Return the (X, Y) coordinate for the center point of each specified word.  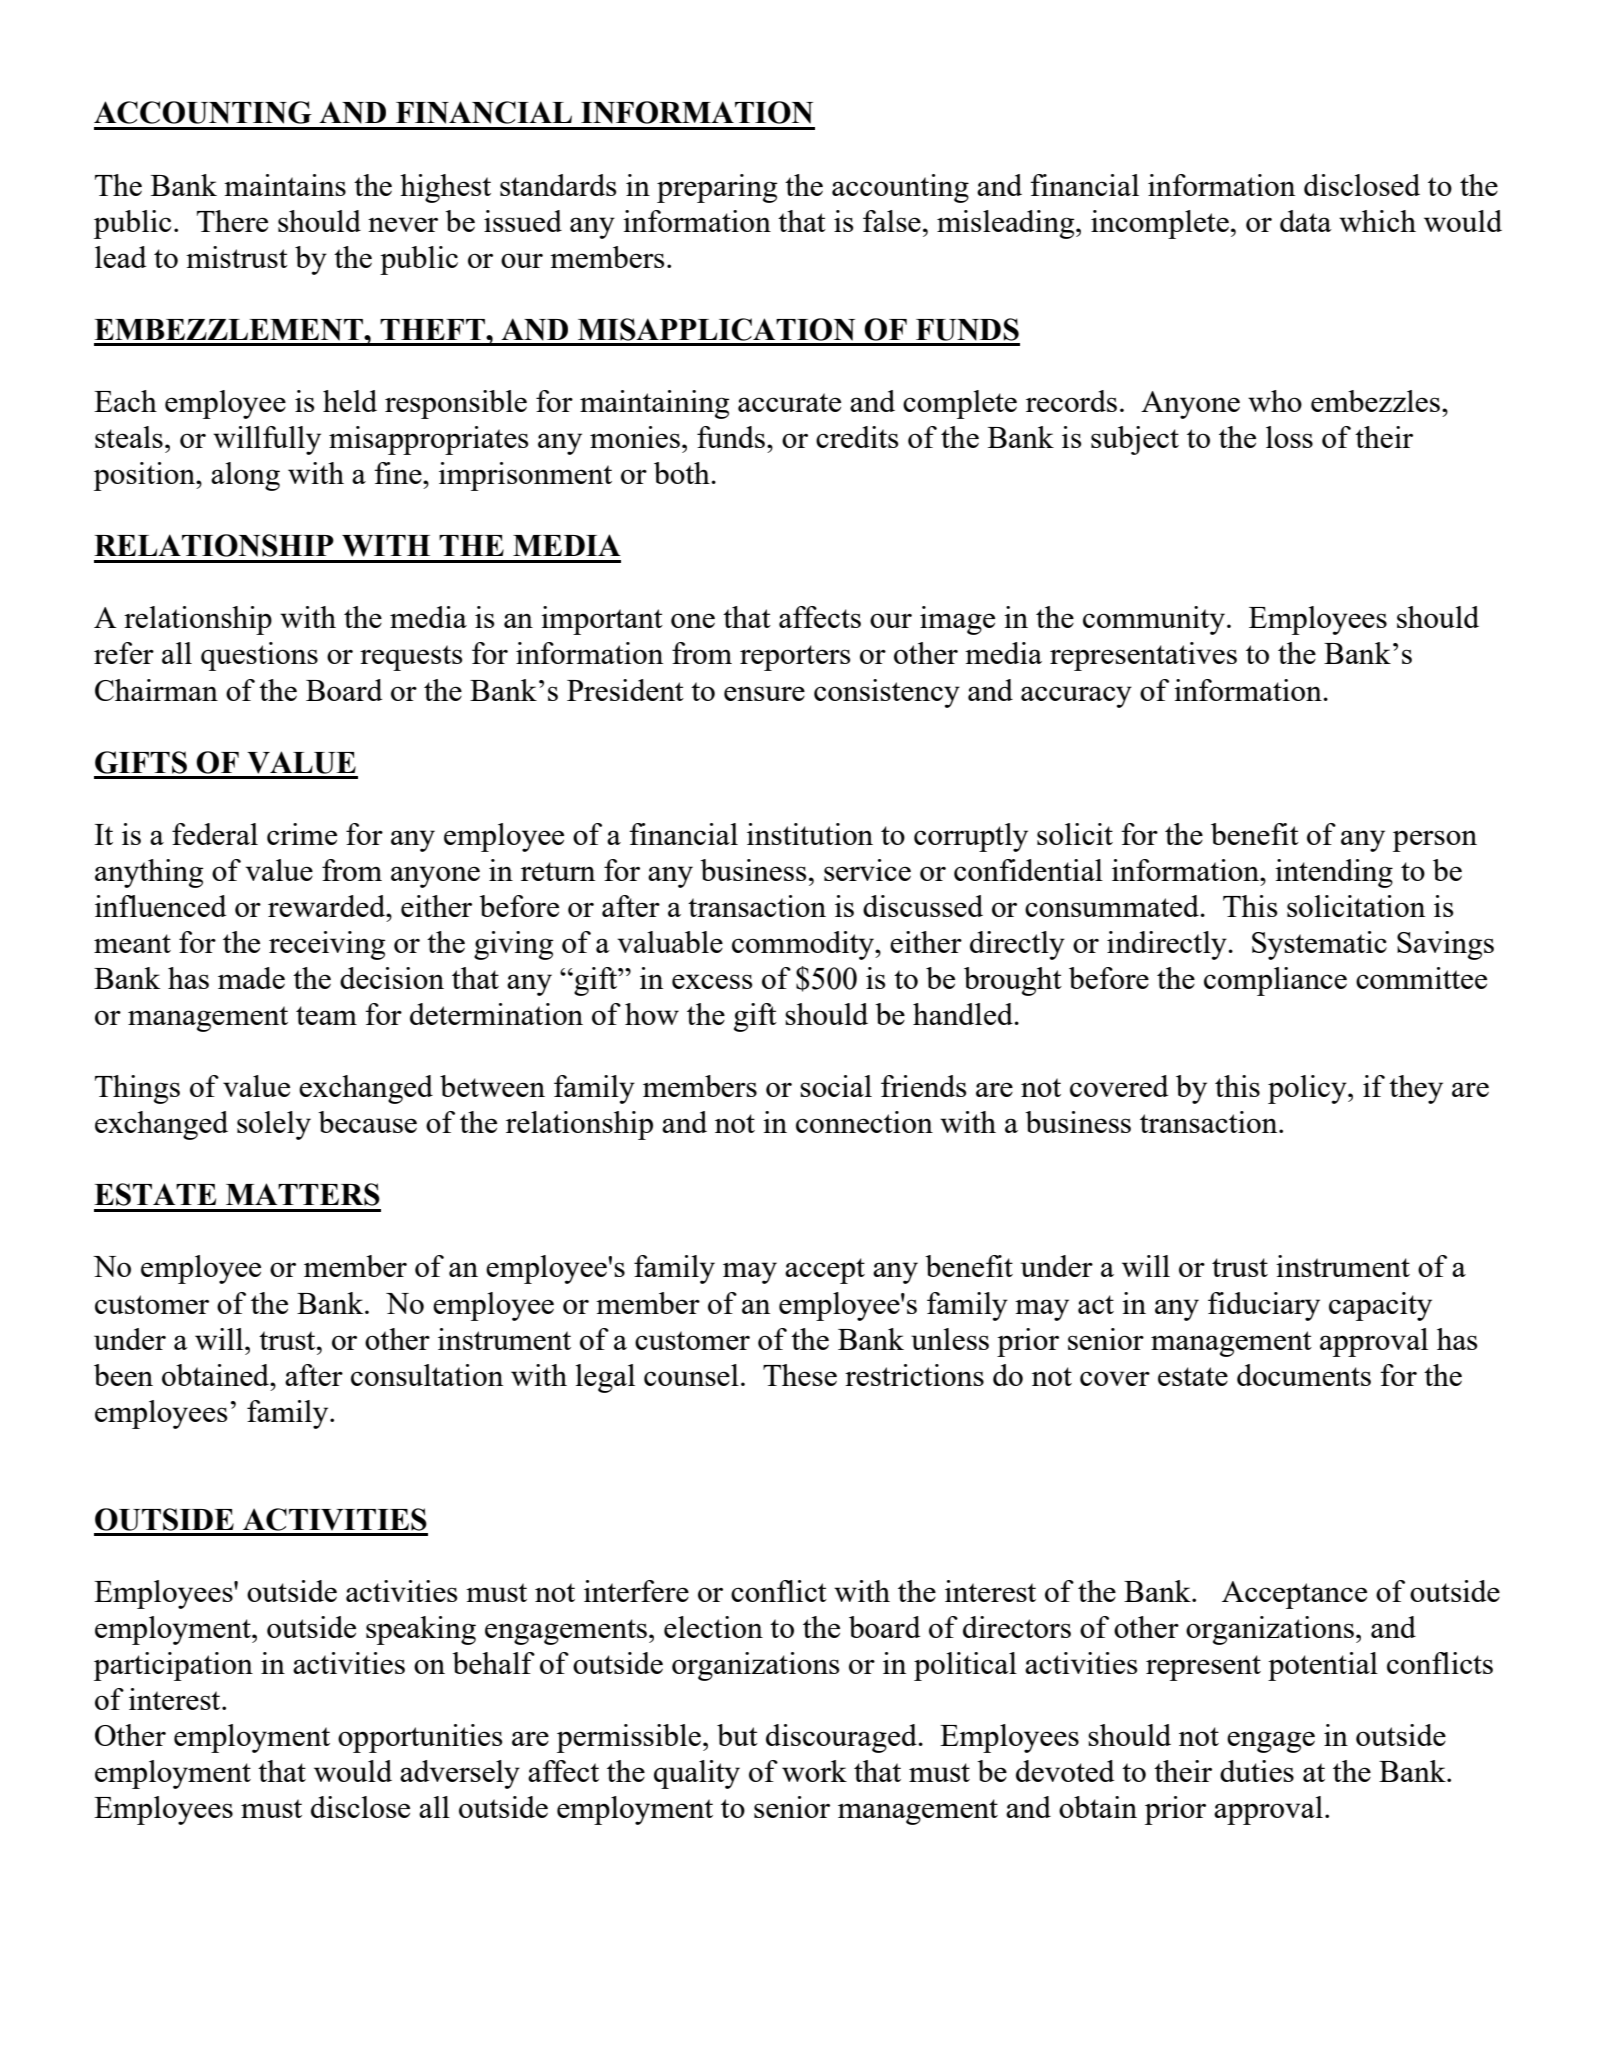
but (737, 1735)
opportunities (420, 1738)
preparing (717, 188)
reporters (795, 658)
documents (1304, 1375)
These (800, 1375)
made (251, 978)
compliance (1275, 981)
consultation (427, 1375)
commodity (804, 945)
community (1154, 620)
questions (259, 656)
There (232, 221)
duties (1257, 1771)
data (1306, 221)
